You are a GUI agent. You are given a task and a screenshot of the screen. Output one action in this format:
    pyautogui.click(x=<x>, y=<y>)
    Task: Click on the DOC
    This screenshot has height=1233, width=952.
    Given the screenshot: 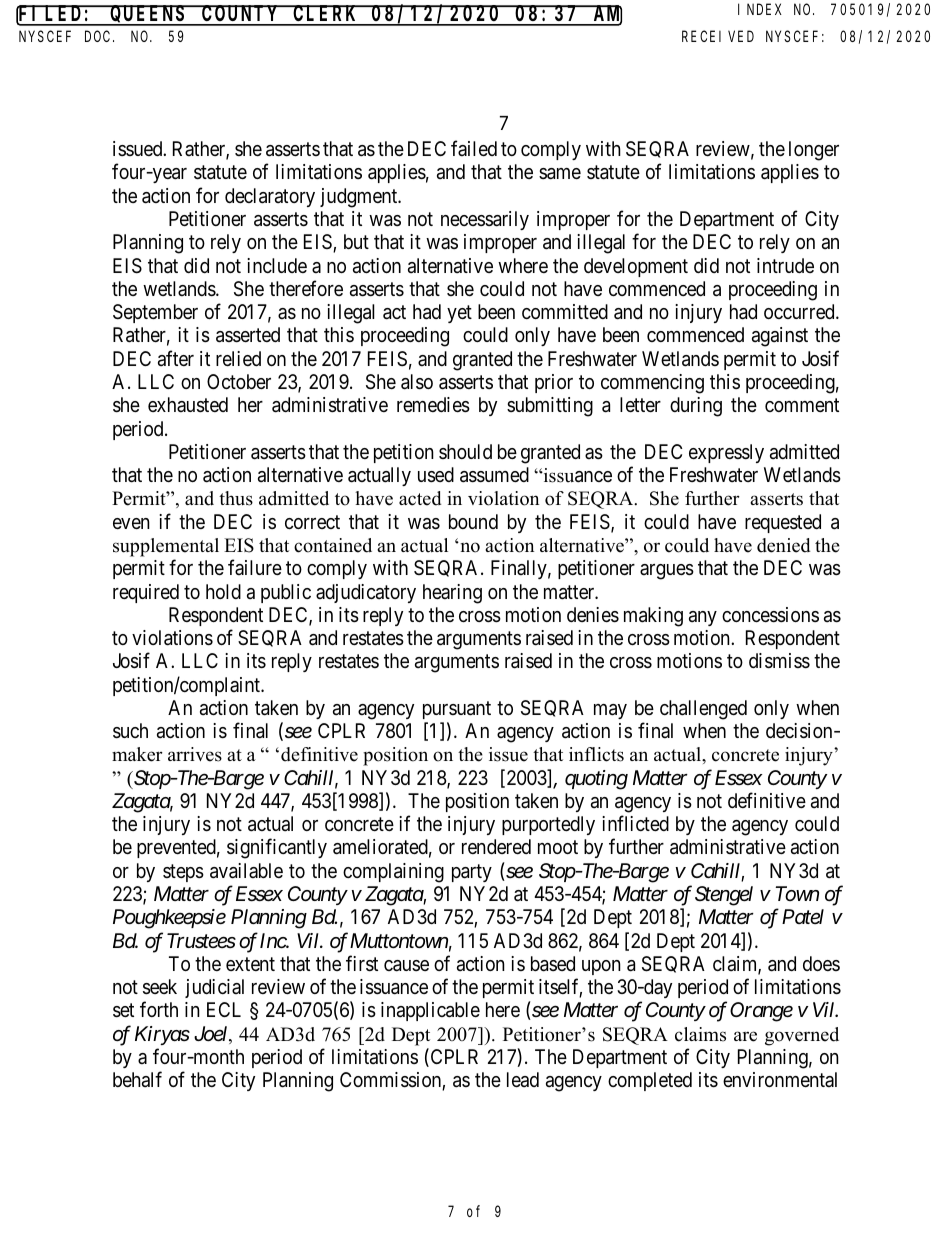 What is the action you would take?
    pyautogui.click(x=99, y=36)
